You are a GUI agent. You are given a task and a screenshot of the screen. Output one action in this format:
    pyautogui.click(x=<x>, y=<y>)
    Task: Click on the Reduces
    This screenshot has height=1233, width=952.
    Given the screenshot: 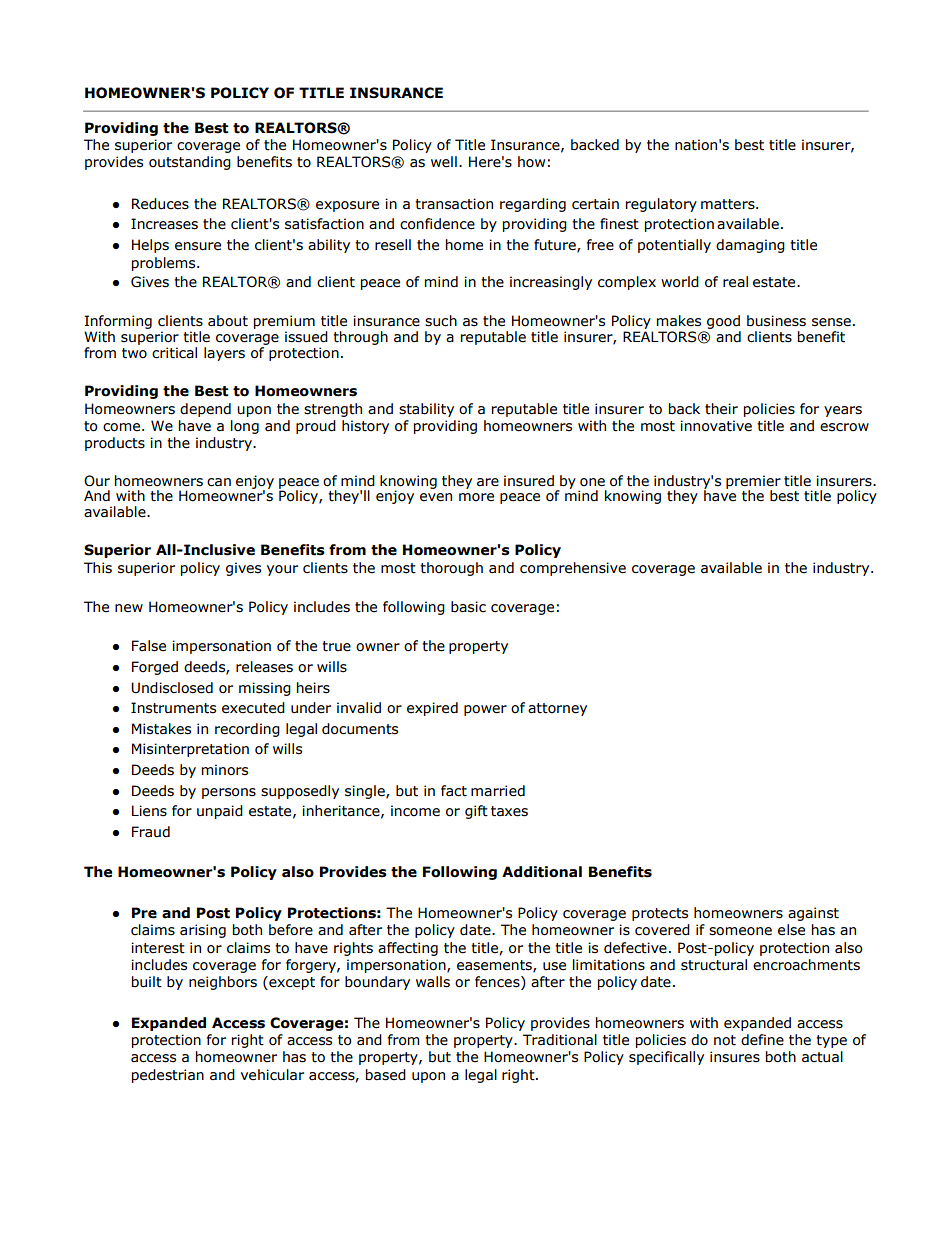 What is the action you would take?
    pyautogui.click(x=160, y=204)
